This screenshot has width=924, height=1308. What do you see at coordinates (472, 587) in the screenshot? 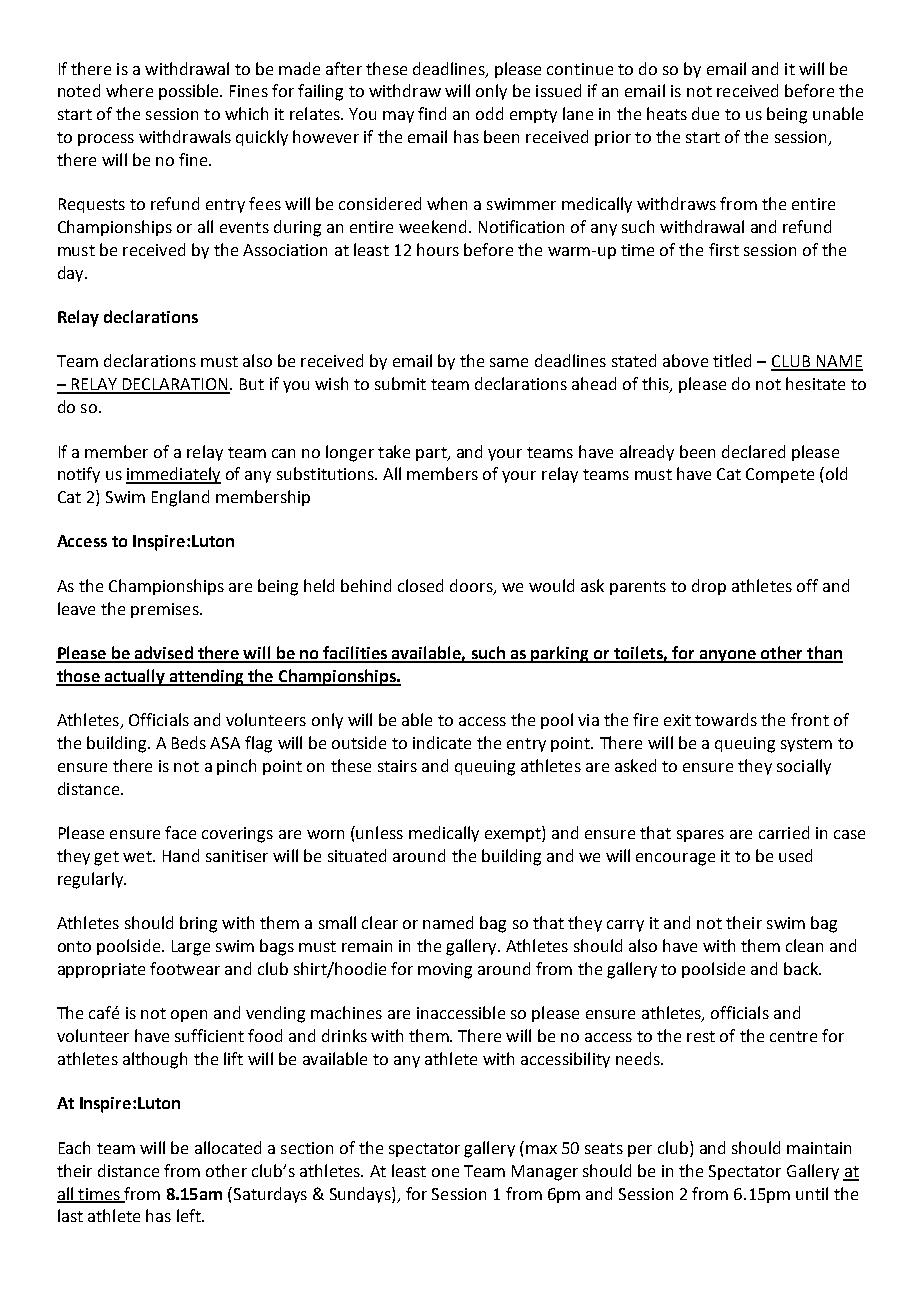
I see `doors` at bounding box center [472, 587].
